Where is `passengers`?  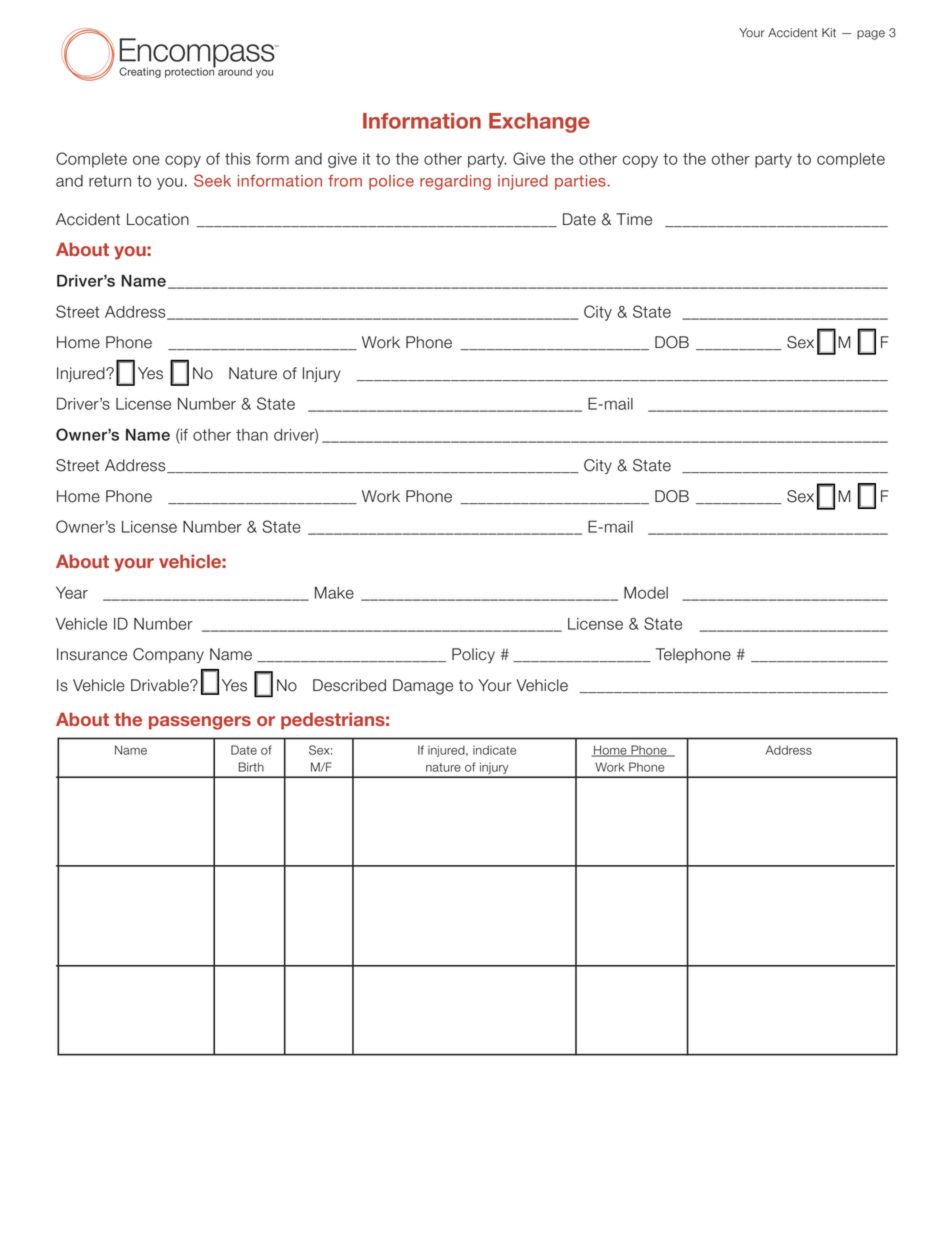 passengers is located at coordinates (200, 723).
